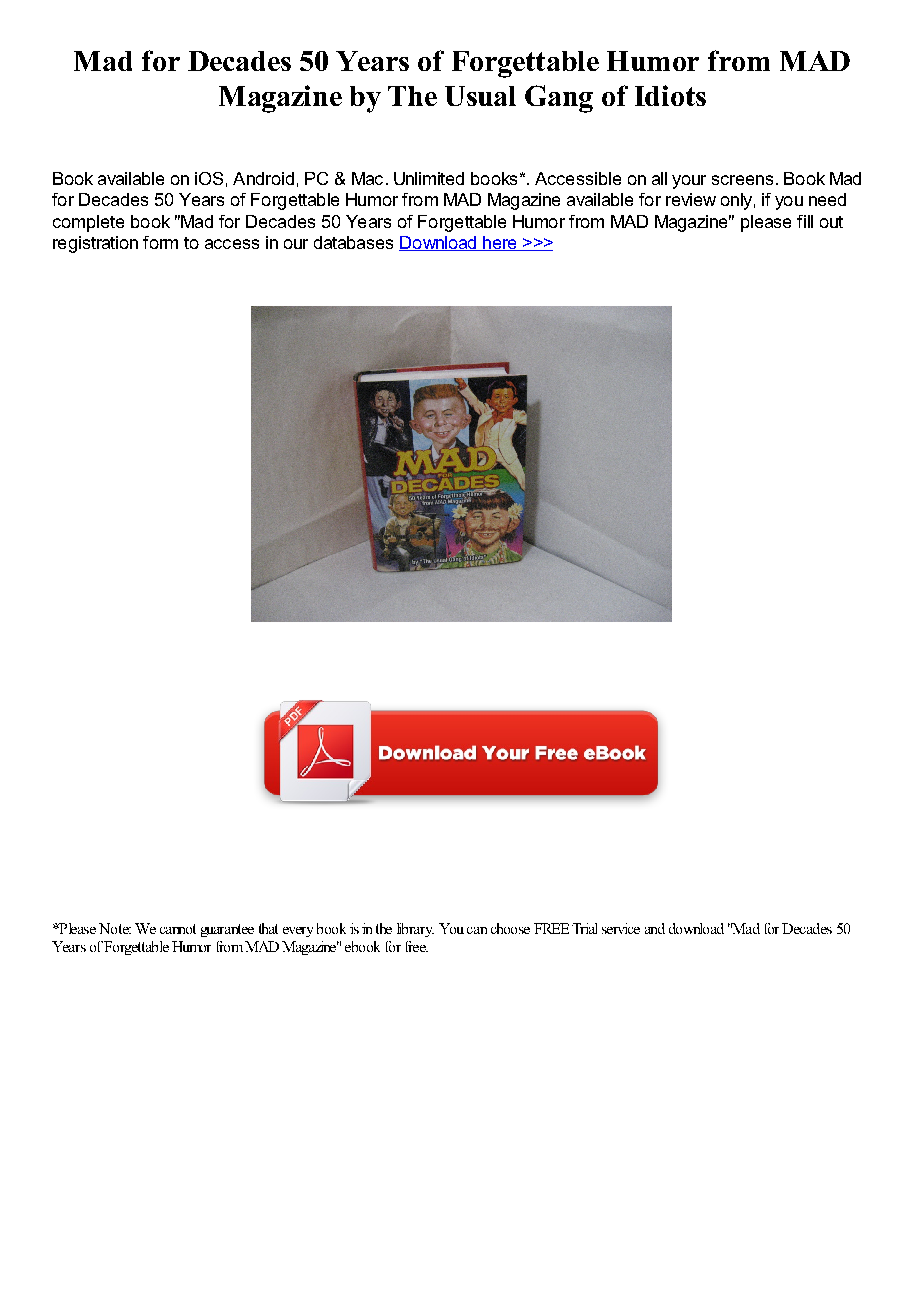 This screenshot has width=924, height=1308. What do you see at coordinates (353, 242) in the screenshot?
I see `databases` at bounding box center [353, 242].
